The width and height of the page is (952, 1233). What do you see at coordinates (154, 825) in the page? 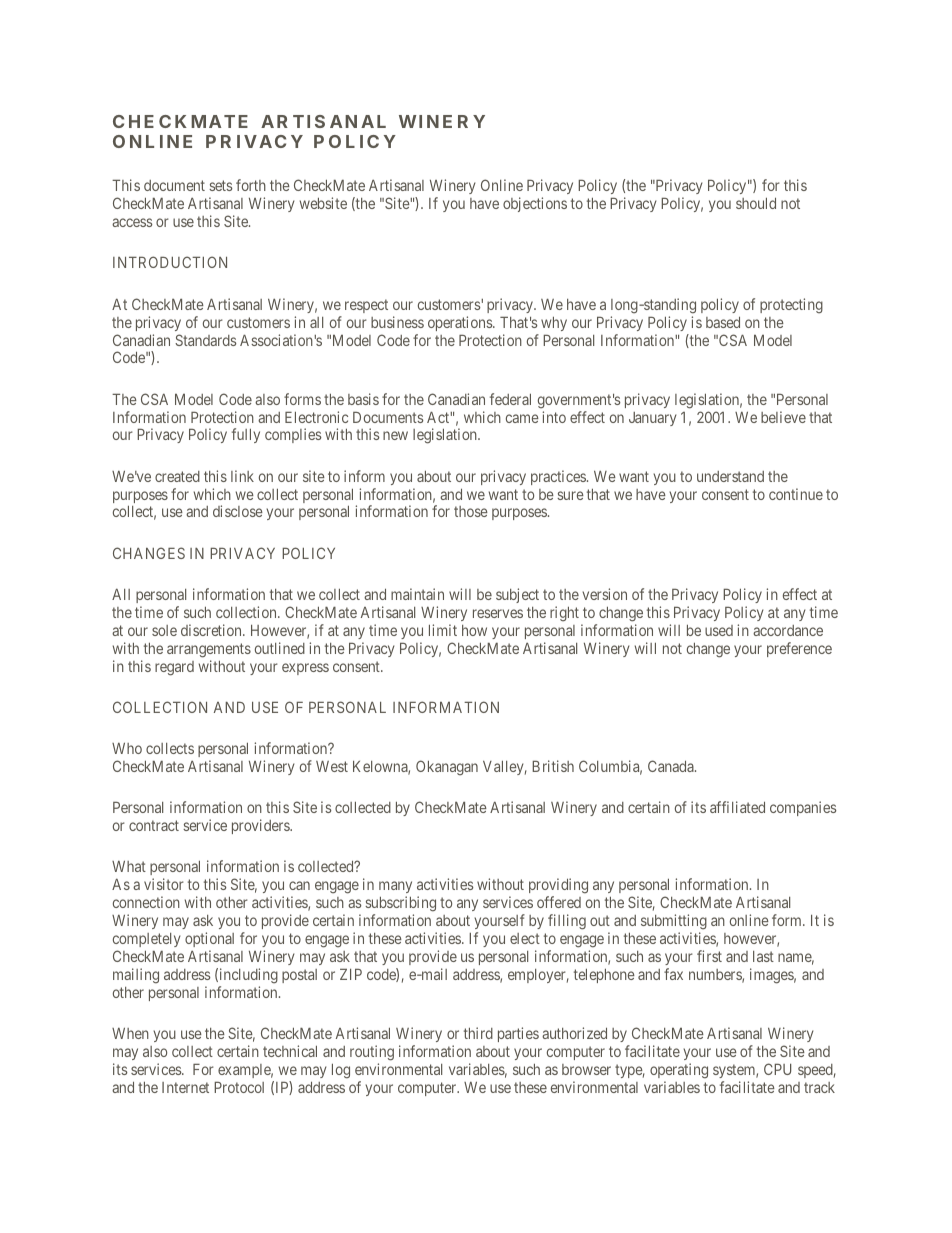
I see `contract` at bounding box center [154, 825].
